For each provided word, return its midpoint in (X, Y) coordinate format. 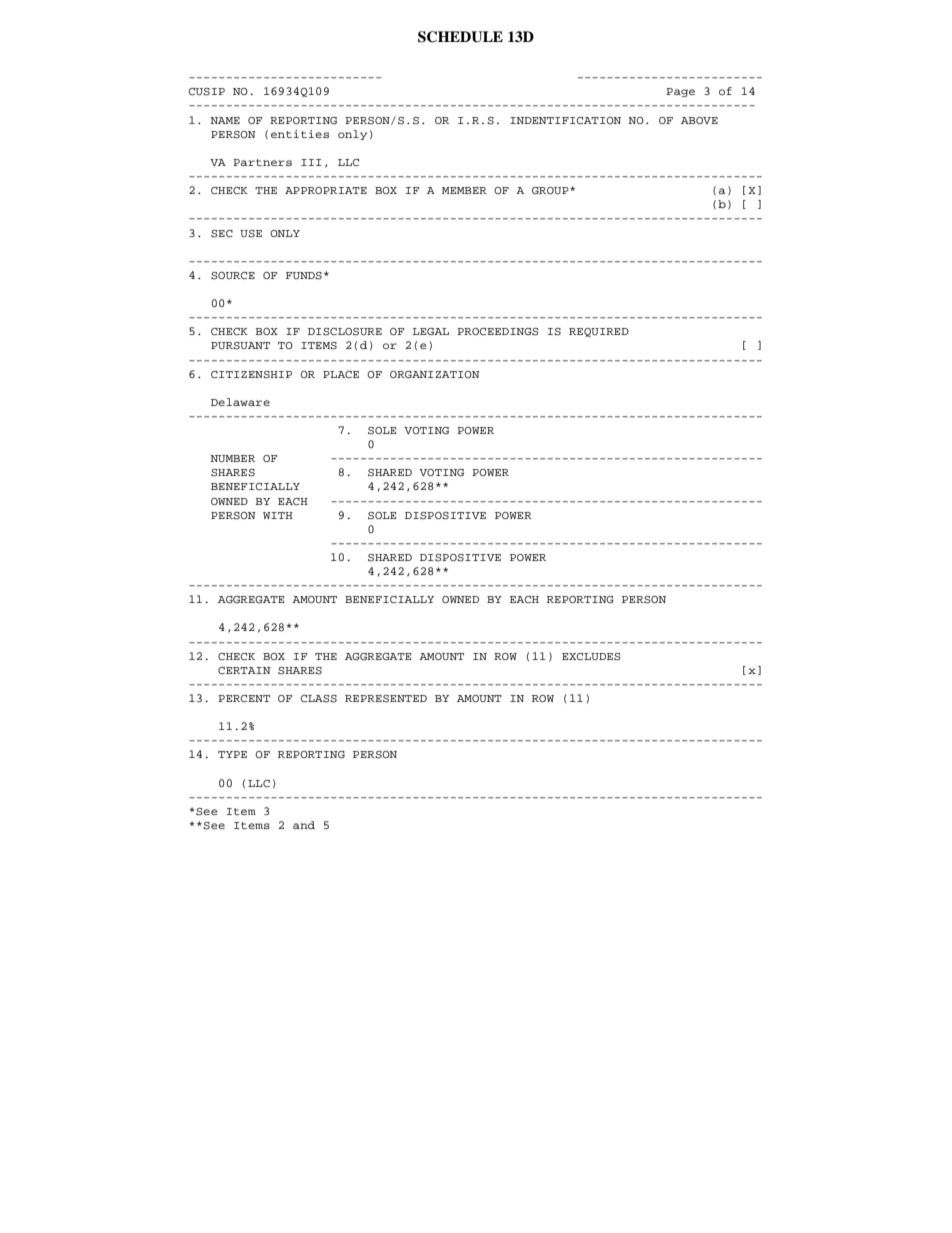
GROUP (551, 191)
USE (251, 234)
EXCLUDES (591, 657)
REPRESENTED (386, 699)
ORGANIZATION (435, 375)
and (304, 825)
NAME (225, 120)
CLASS (318, 699)
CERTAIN (244, 670)
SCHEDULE (460, 37)
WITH (278, 515)
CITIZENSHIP (251, 375)
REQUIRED (599, 332)
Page (680, 92)
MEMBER (464, 190)
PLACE (341, 374)
